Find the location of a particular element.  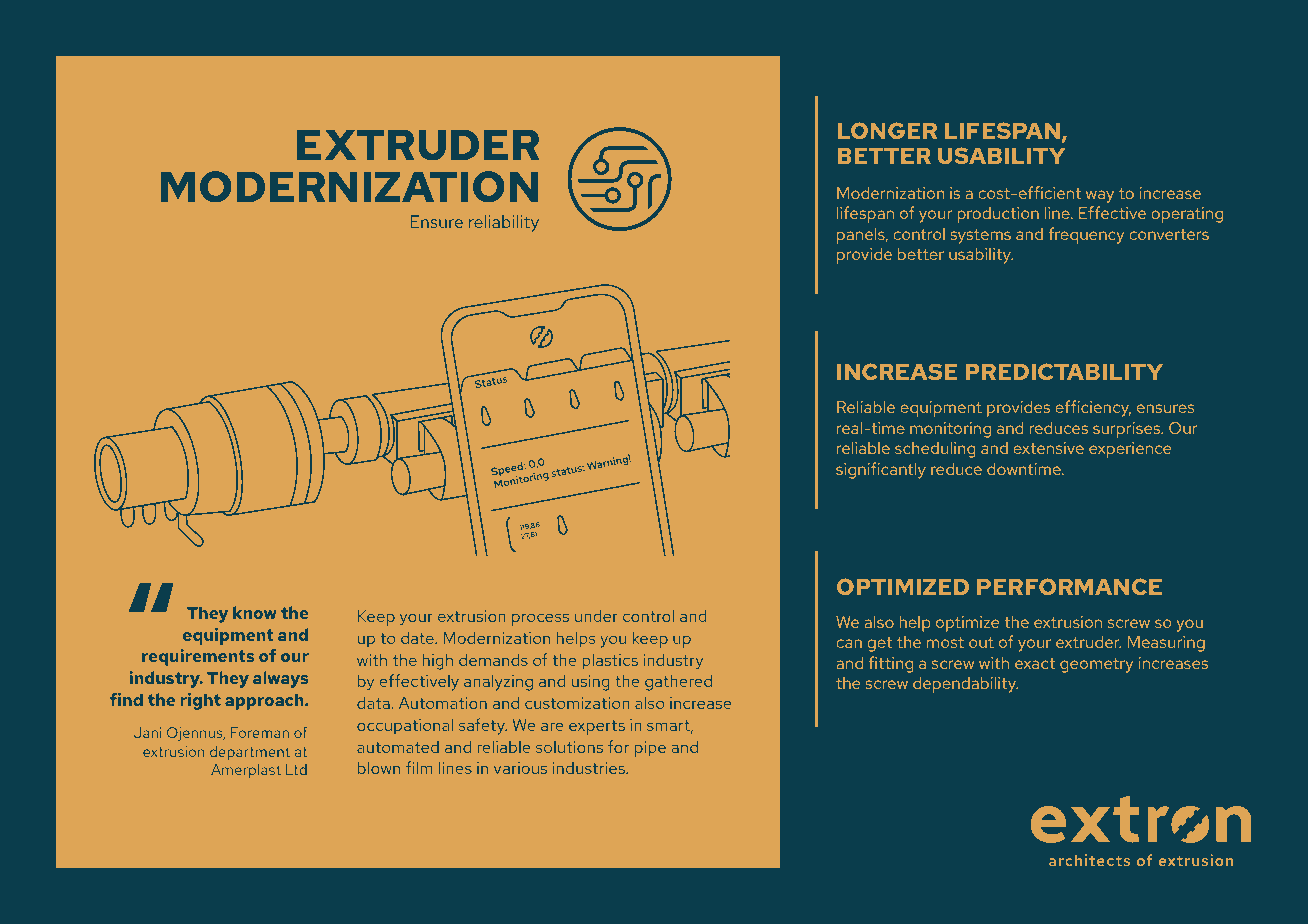

department is located at coordinates (250, 753).
